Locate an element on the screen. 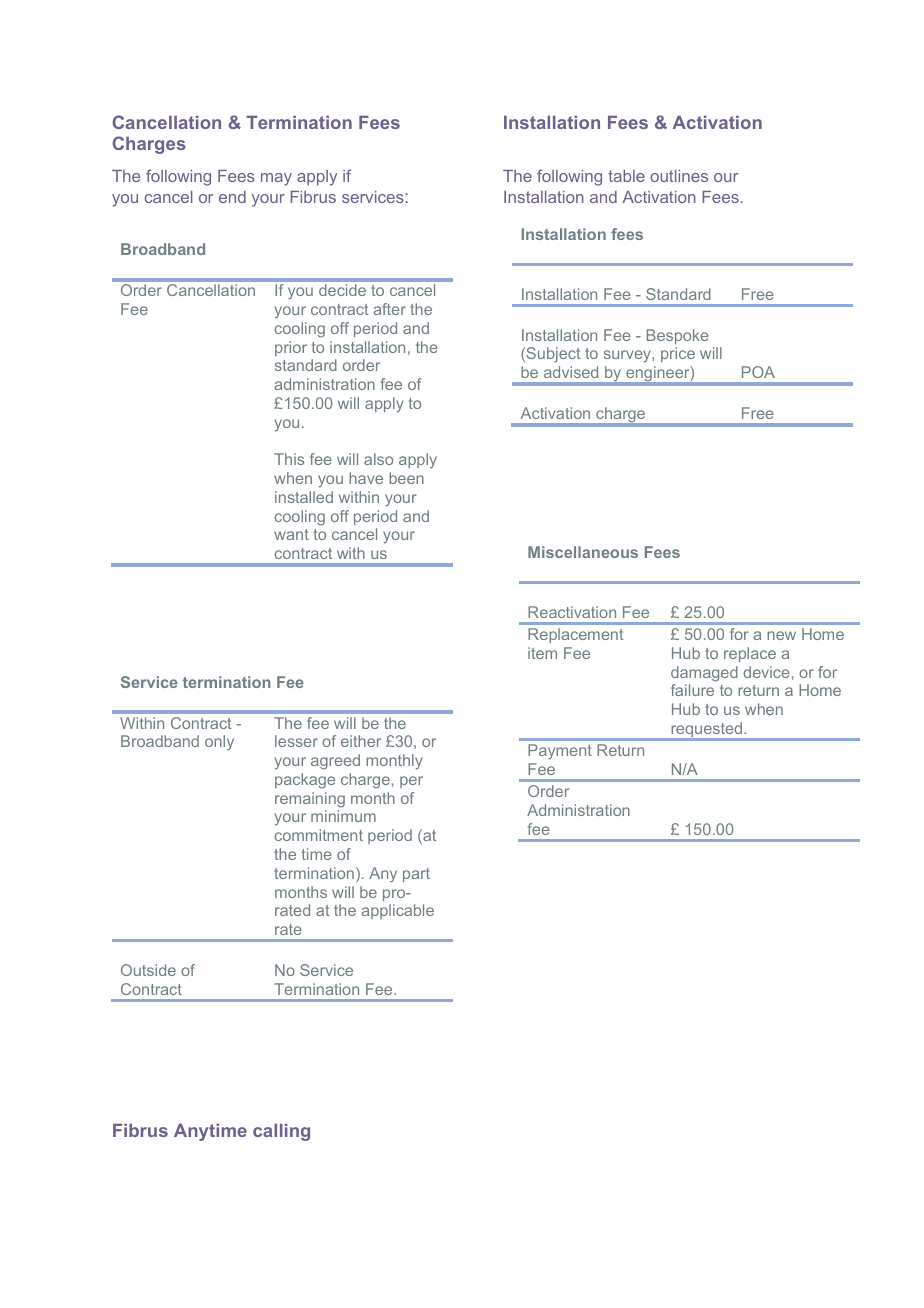 The width and height of the screenshot is (924, 1308). want is located at coordinates (291, 534).
